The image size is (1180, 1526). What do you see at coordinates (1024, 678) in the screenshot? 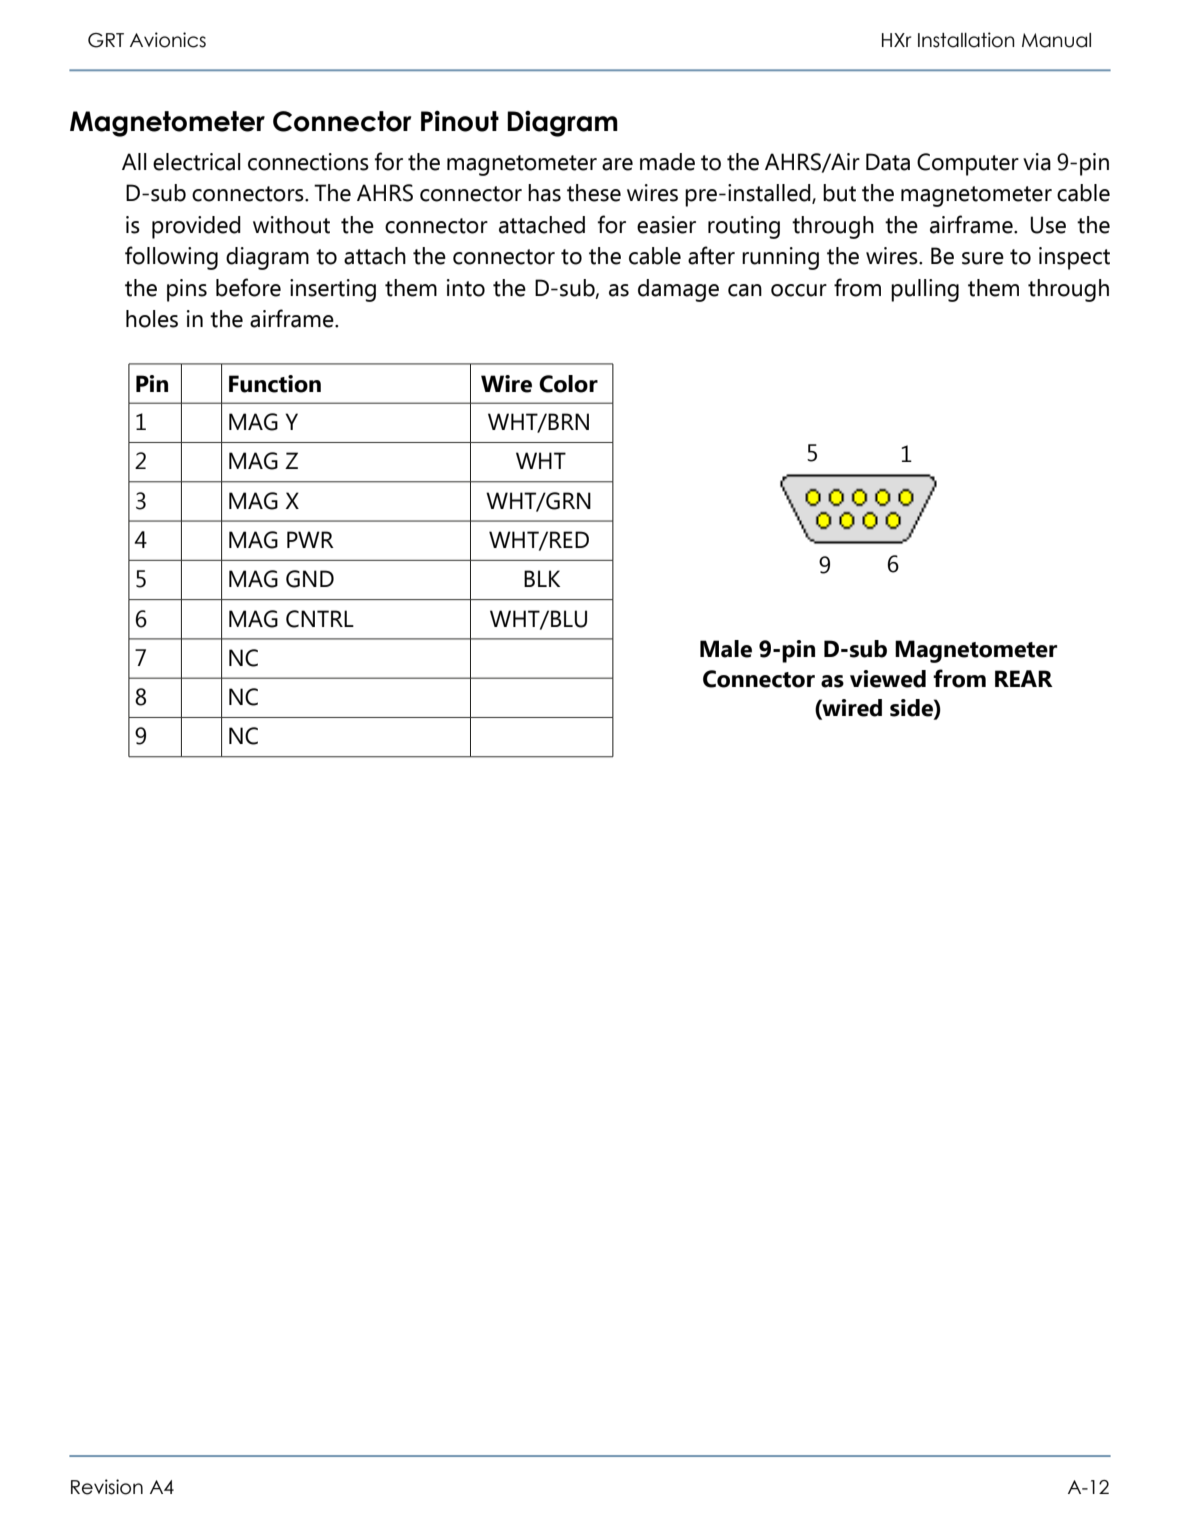
I see `REAR` at bounding box center [1024, 678].
